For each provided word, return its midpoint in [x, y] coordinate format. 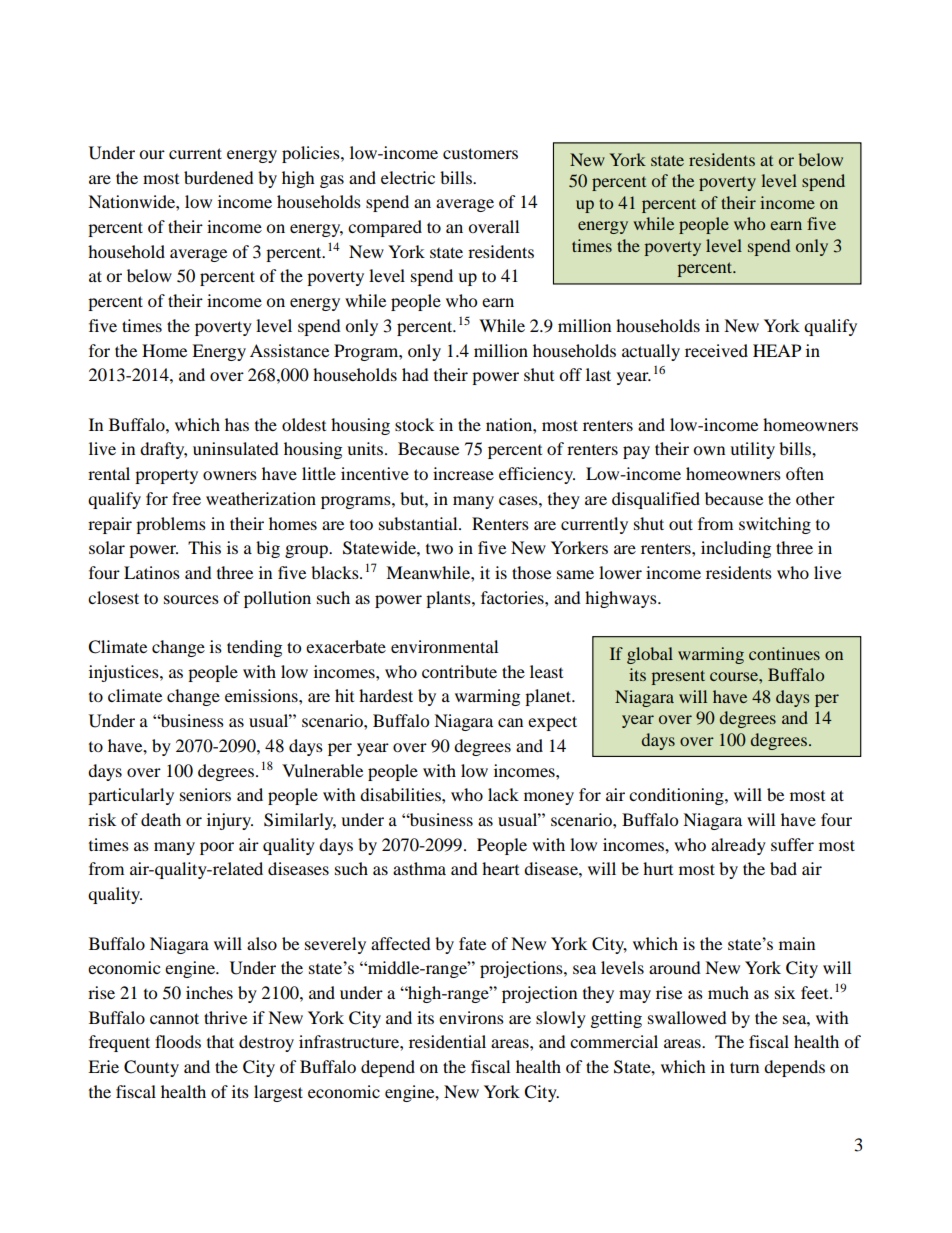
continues [784, 653]
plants [449, 599]
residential [447, 1041]
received [716, 350]
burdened [219, 177]
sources [191, 599]
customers [480, 153]
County [151, 1068]
